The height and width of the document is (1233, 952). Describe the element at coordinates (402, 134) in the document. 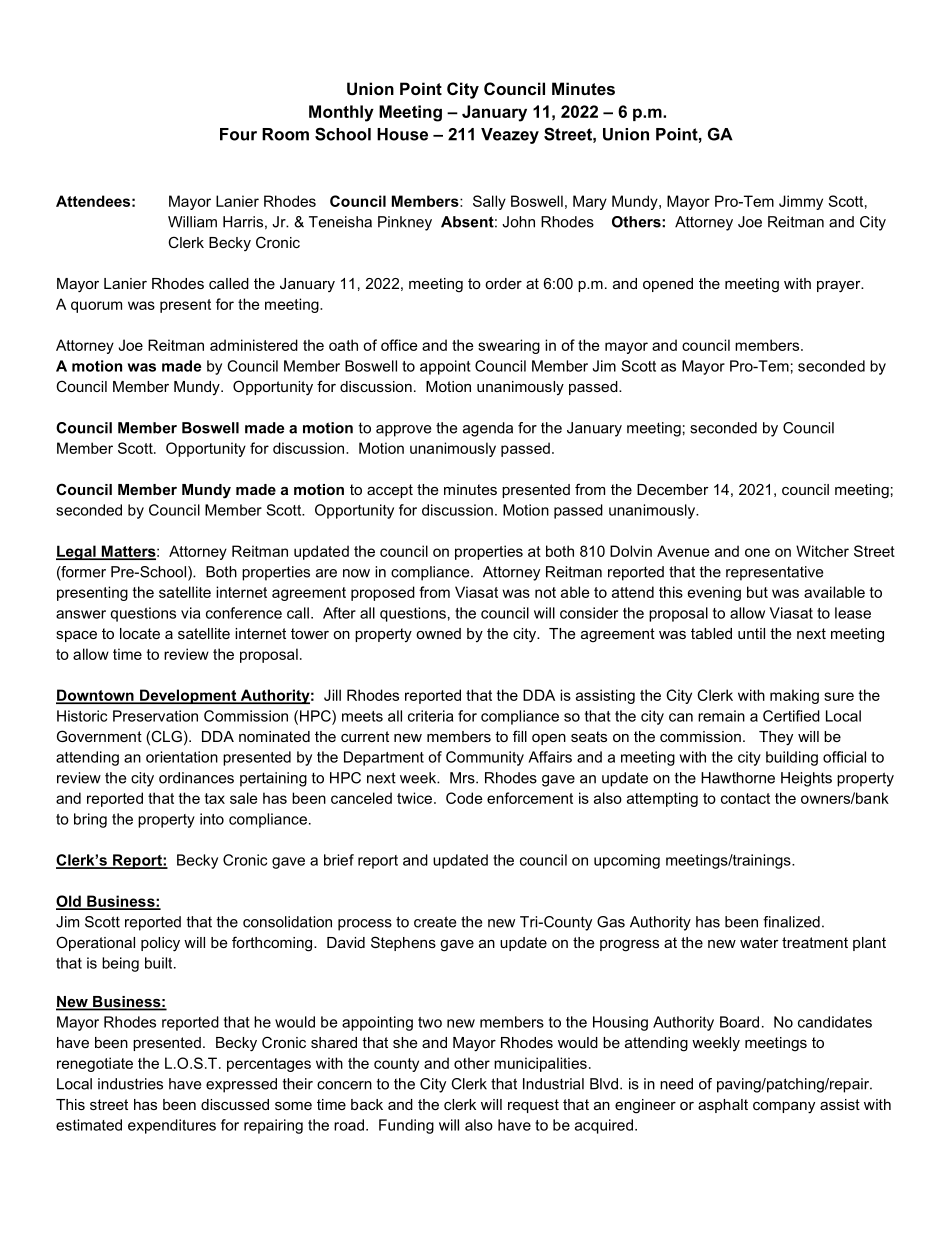

I see `House` at that location.
